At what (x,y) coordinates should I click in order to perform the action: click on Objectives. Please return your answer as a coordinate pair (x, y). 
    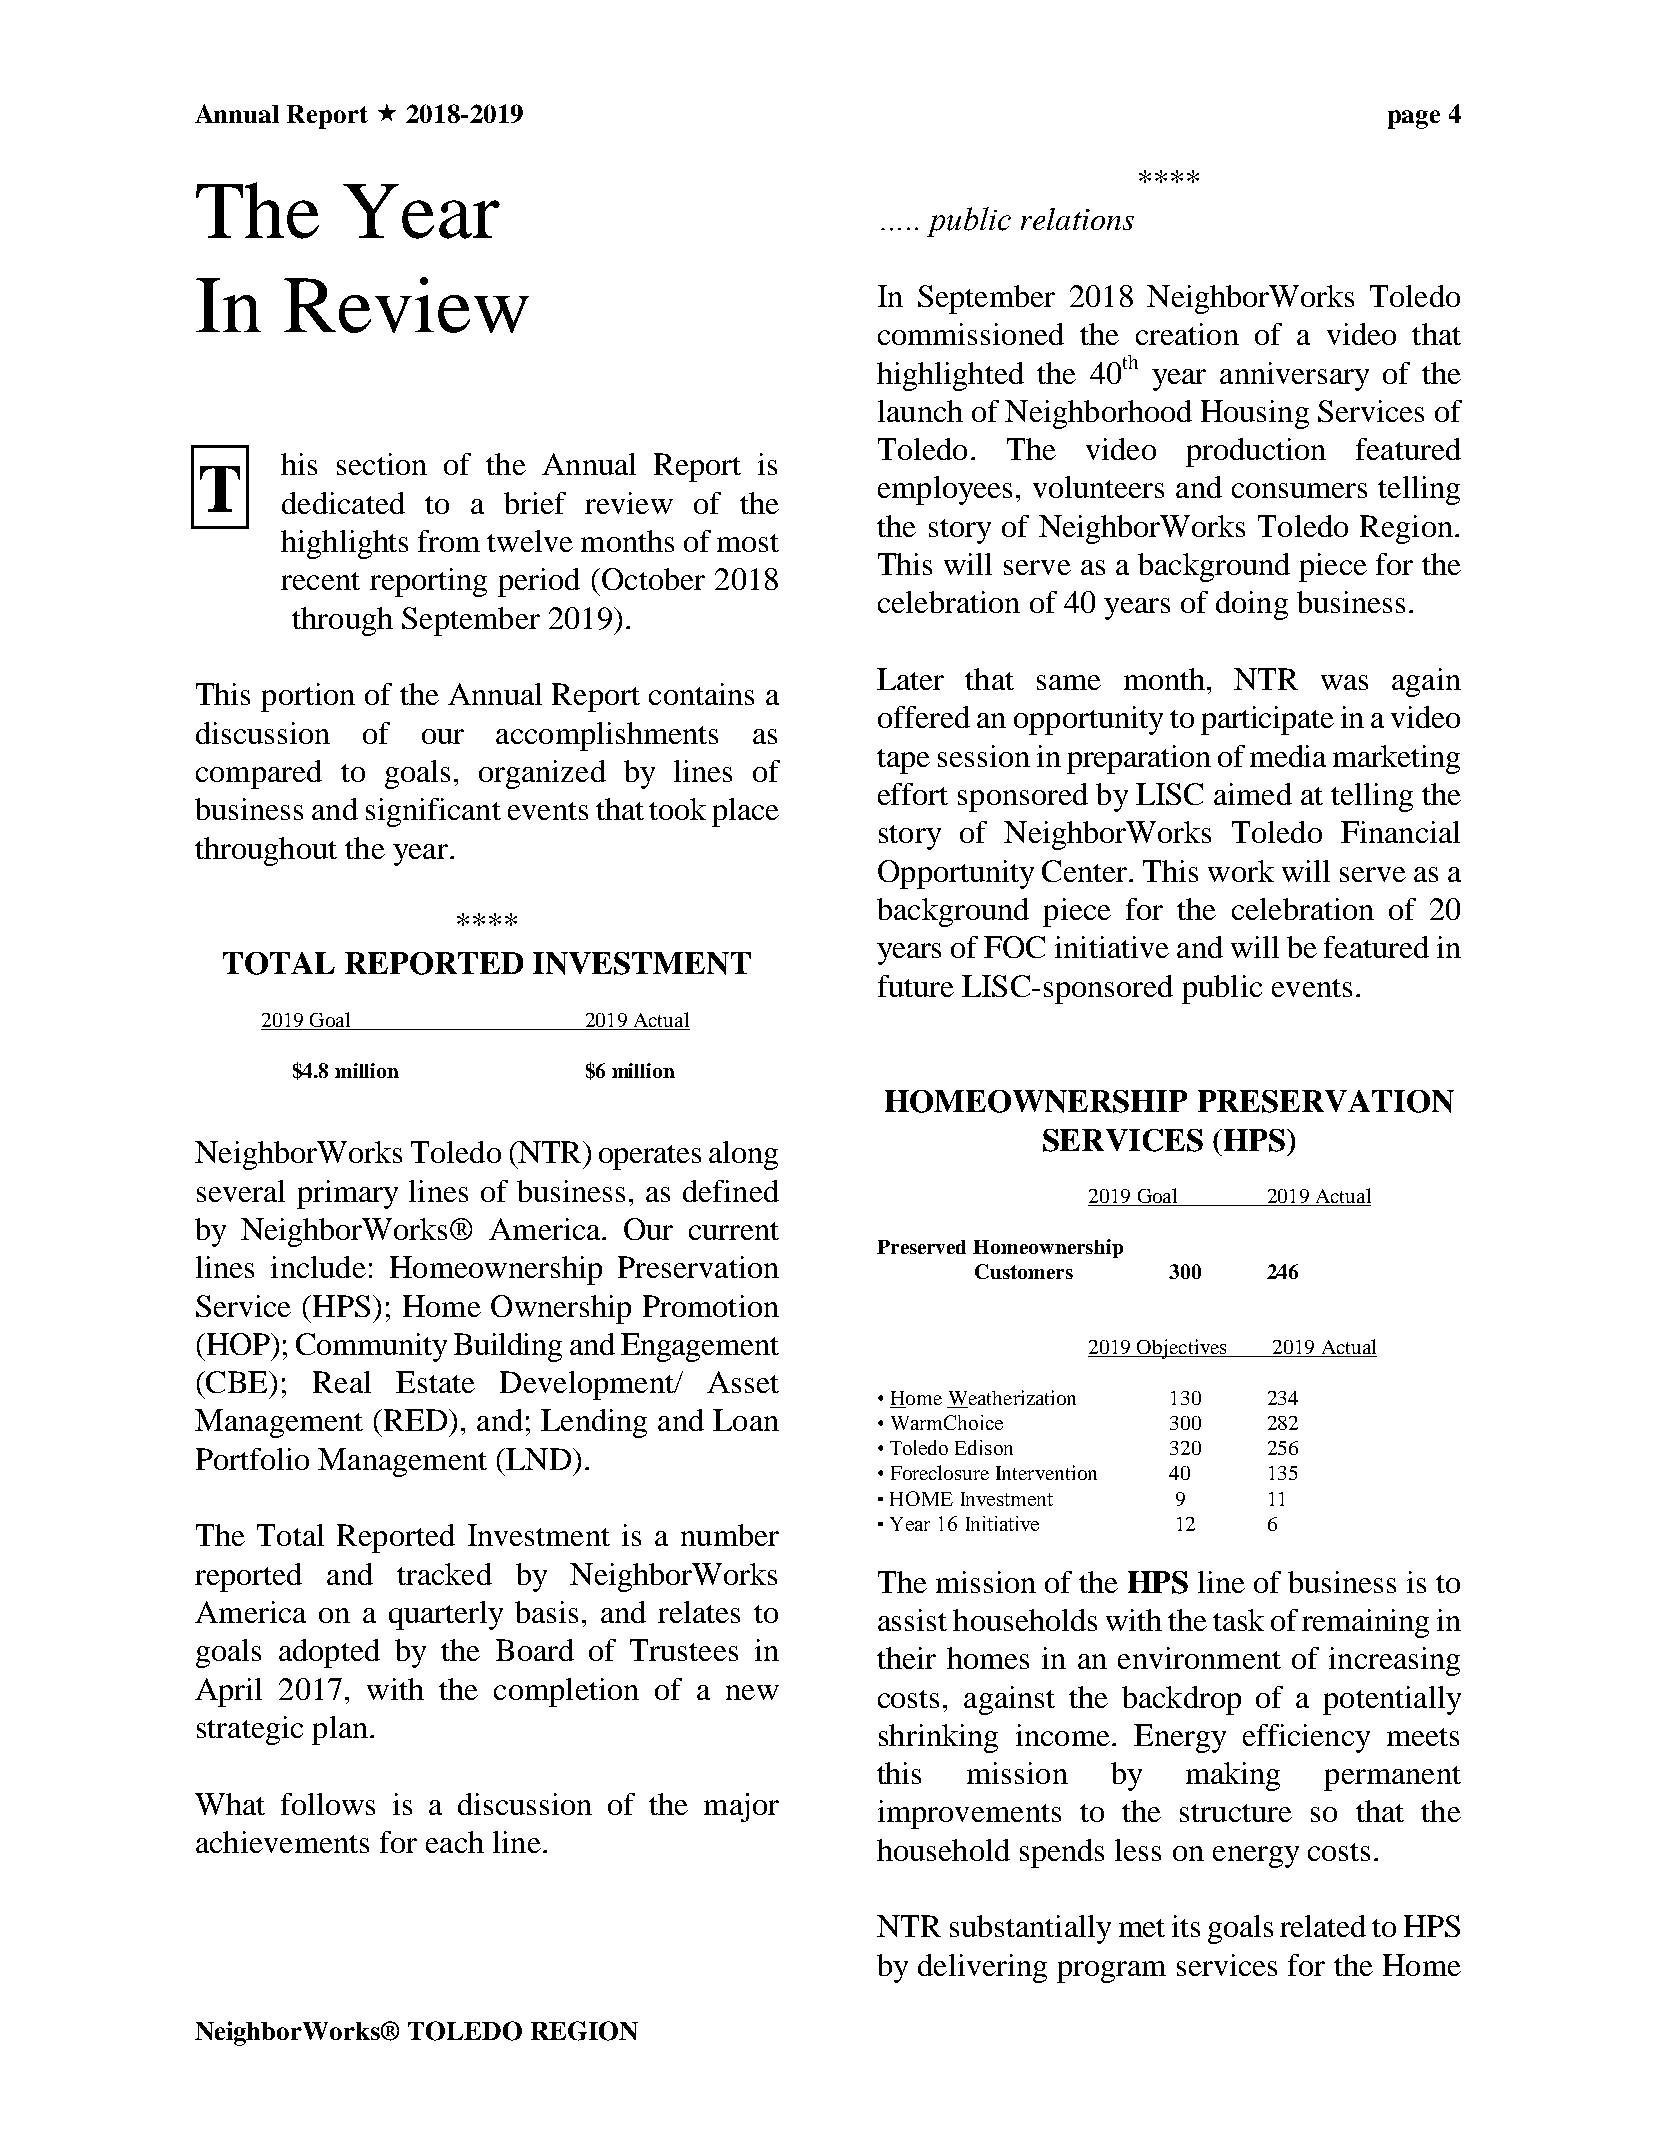
    Looking at the image, I should click on (1182, 1349).
